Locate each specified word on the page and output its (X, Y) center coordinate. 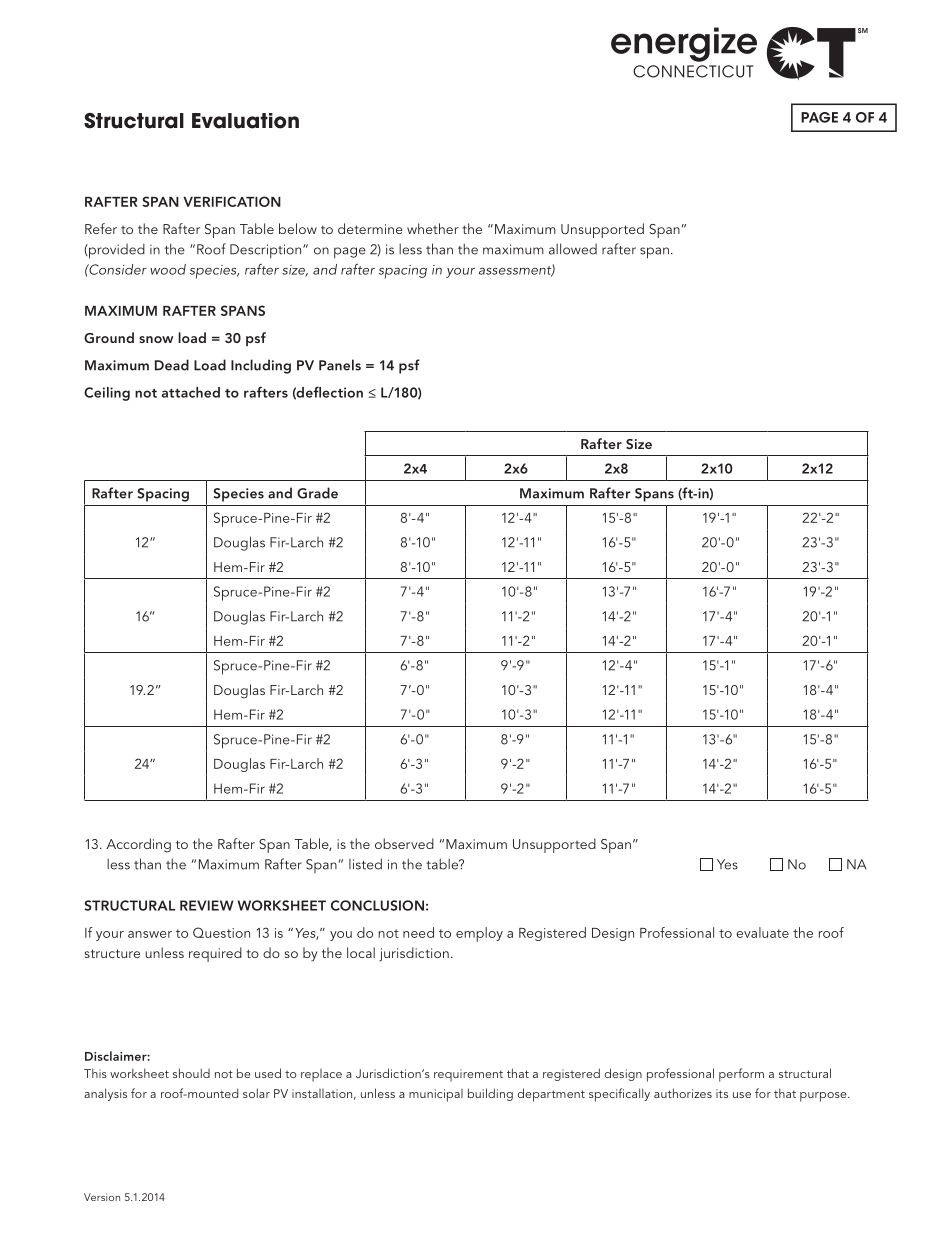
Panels (340, 365)
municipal (436, 1095)
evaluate (762, 932)
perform (741, 1075)
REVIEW (206, 905)
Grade (317, 493)
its (722, 1093)
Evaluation (245, 121)
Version (102, 1197)
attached (191, 392)
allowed (573, 249)
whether (433, 228)
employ (479, 934)
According (138, 845)
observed (404, 843)
